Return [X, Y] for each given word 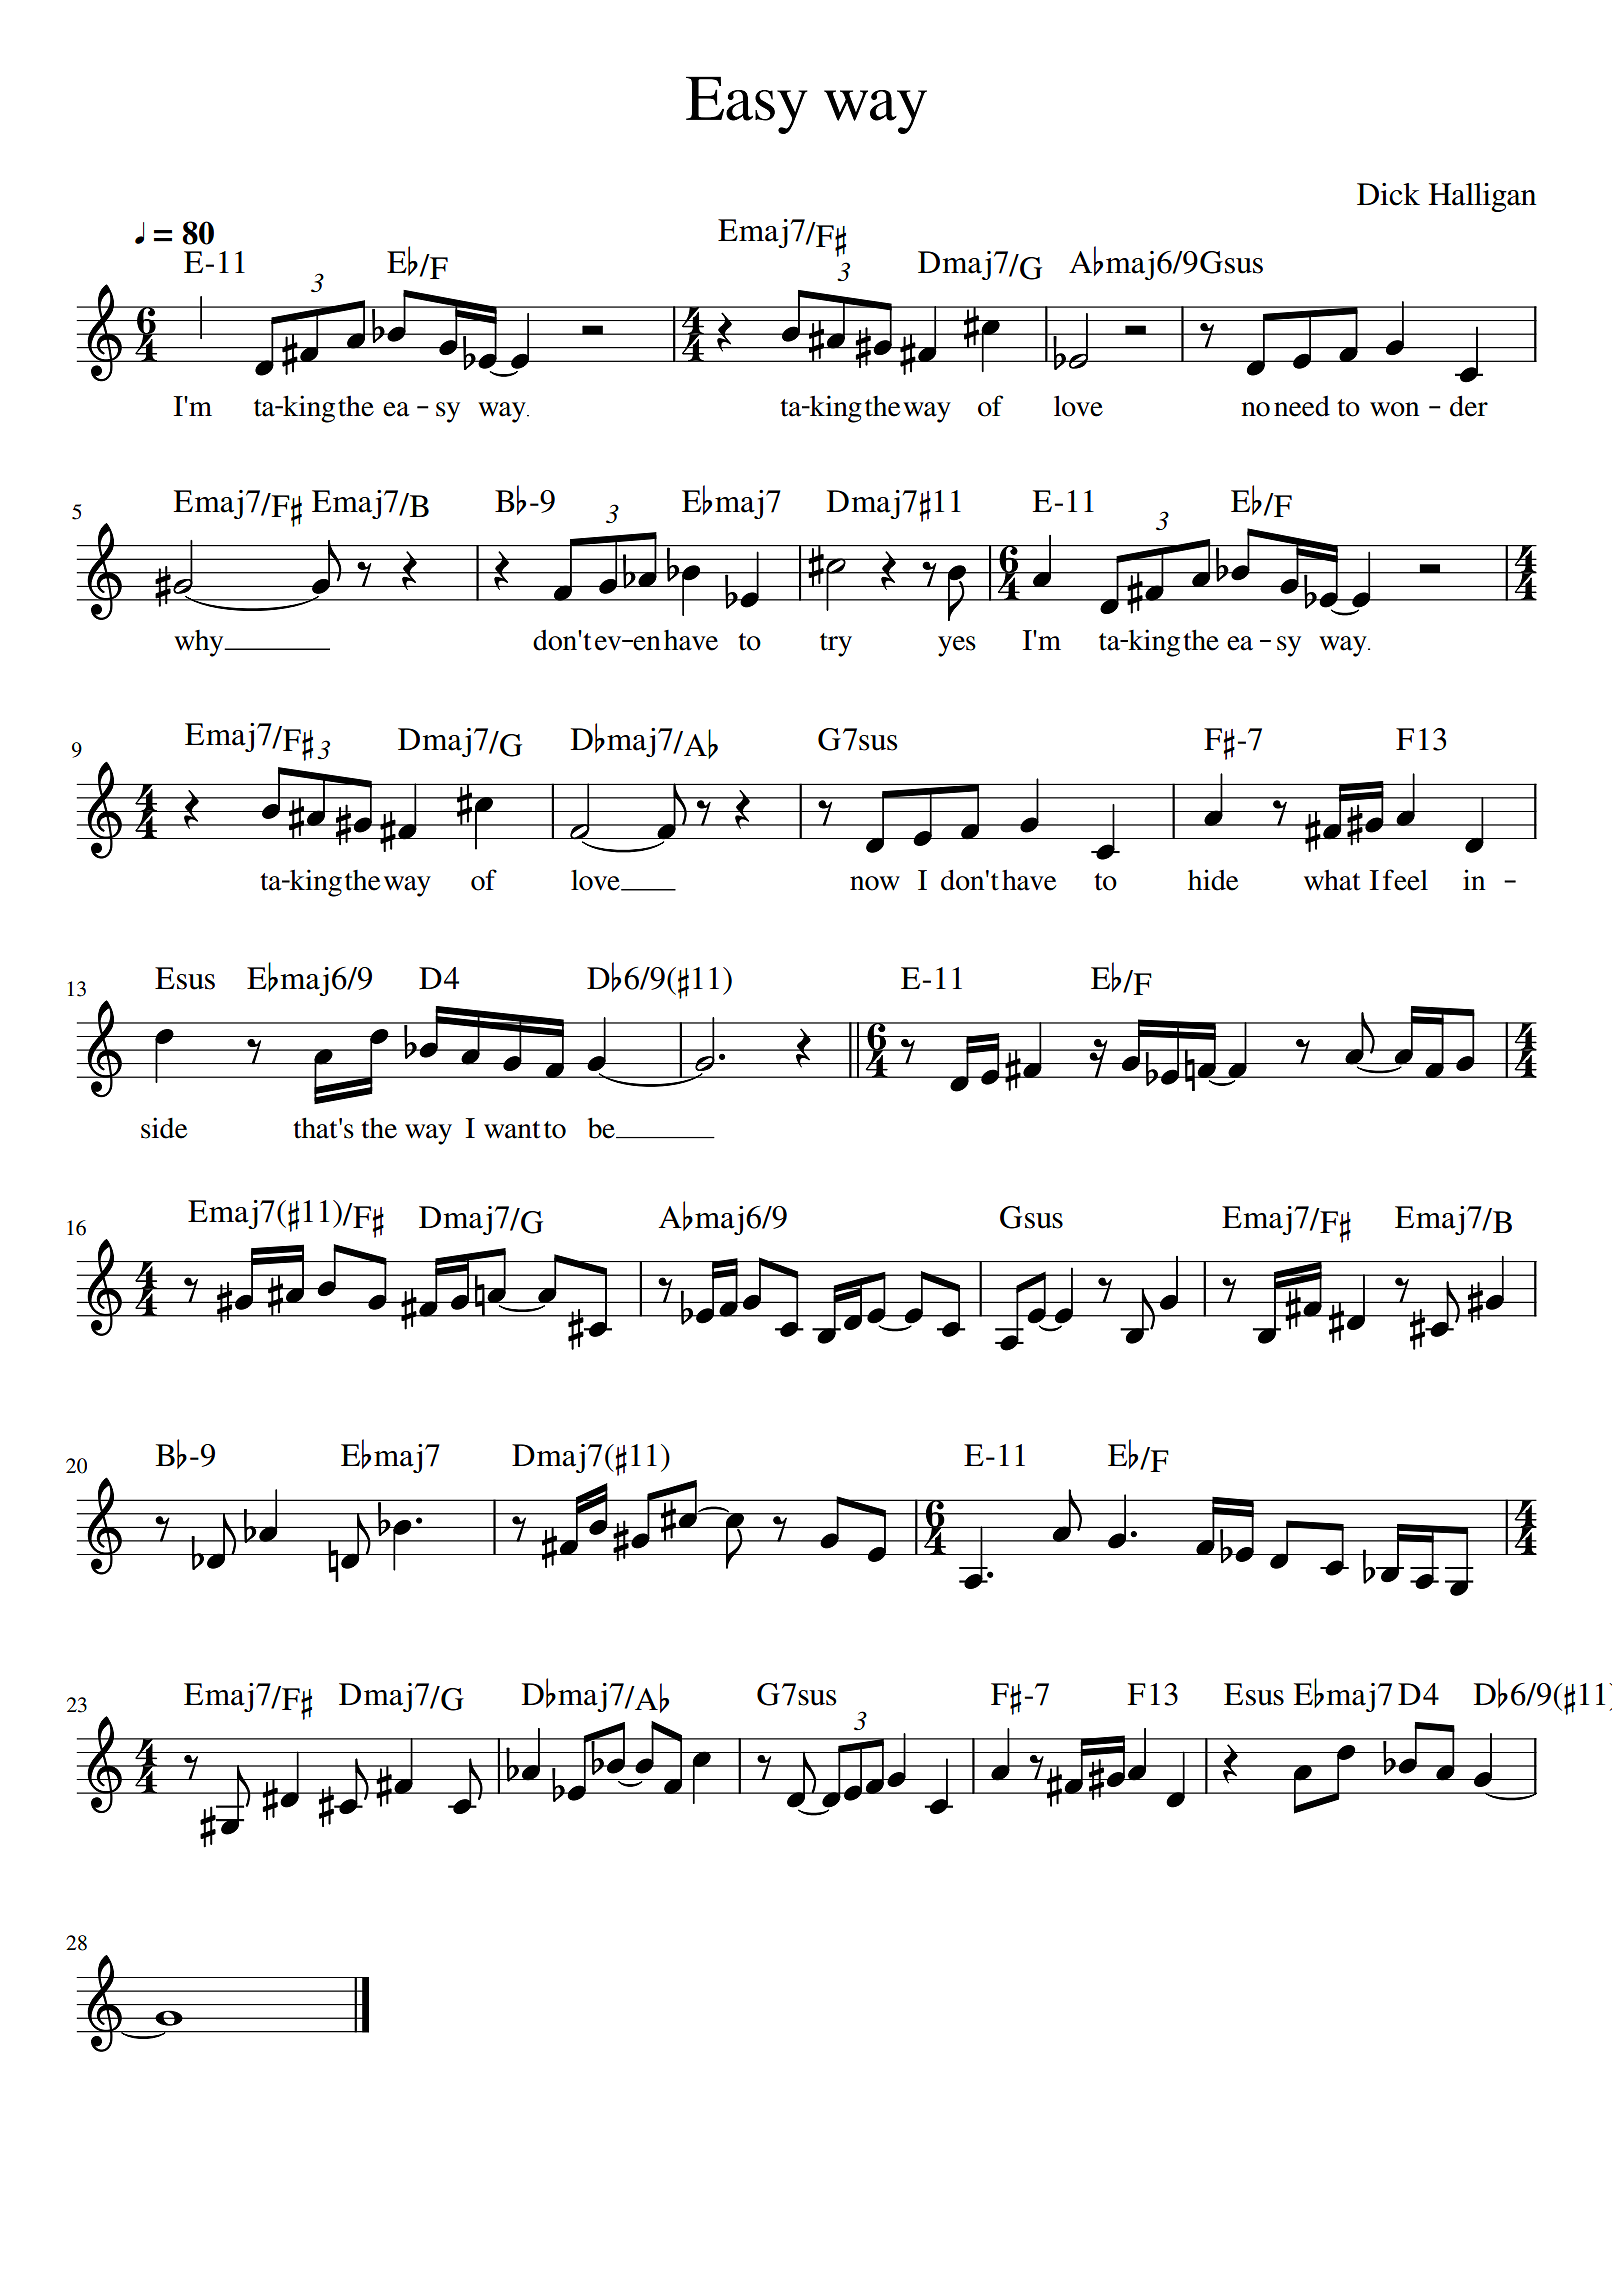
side [164, 1128]
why [200, 643]
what [1332, 880]
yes [957, 646]
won [1394, 409]
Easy [747, 105]
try [836, 645]
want [512, 1130]
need [1302, 406]
